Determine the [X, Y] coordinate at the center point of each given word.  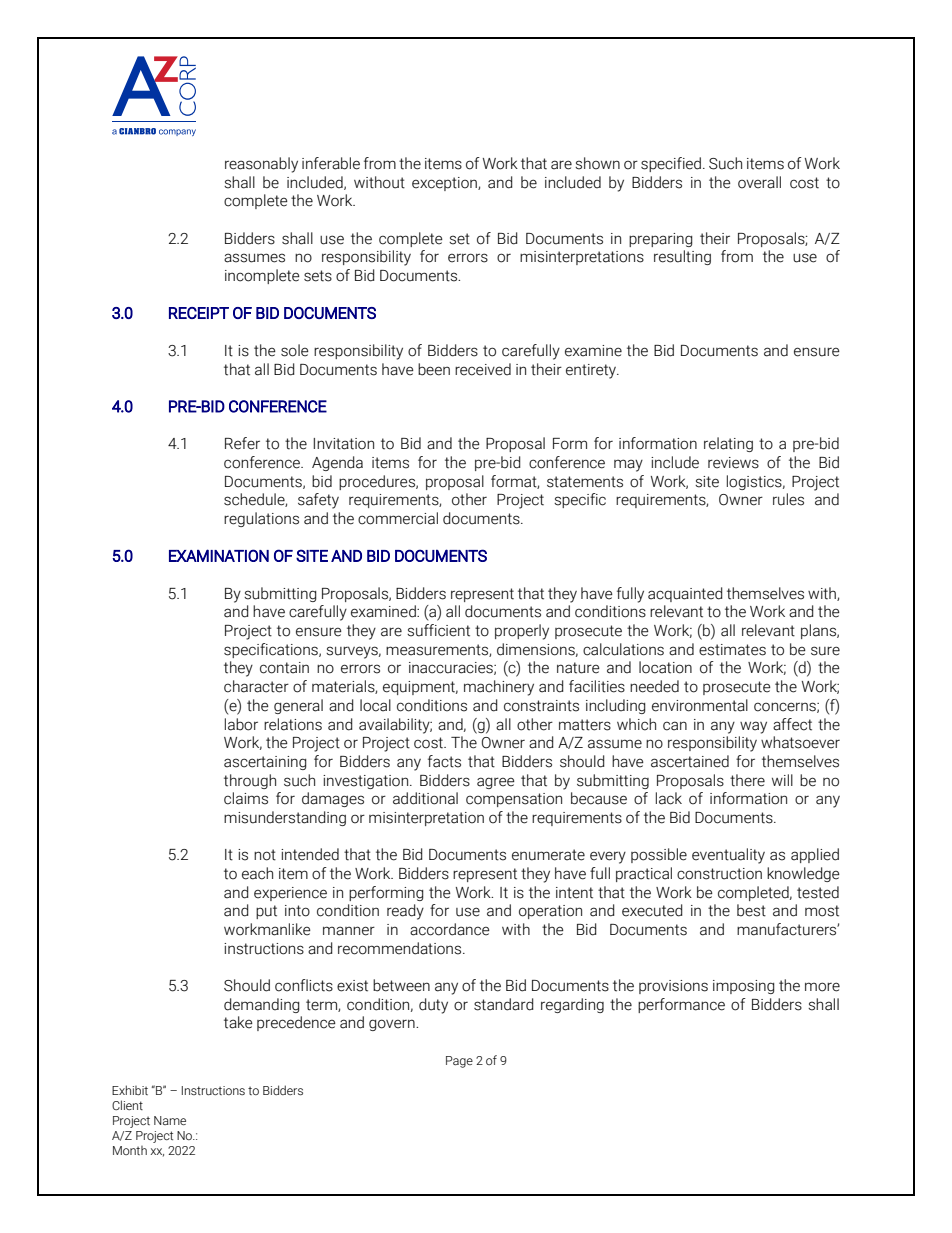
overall [759, 182]
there [747, 780]
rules [788, 499]
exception [445, 184]
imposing [744, 987]
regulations [261, 519]
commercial [398, 518]
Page [459, 1062]
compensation [514, 800]
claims [246, 798]
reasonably [261, 165]
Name [170, 1120]
